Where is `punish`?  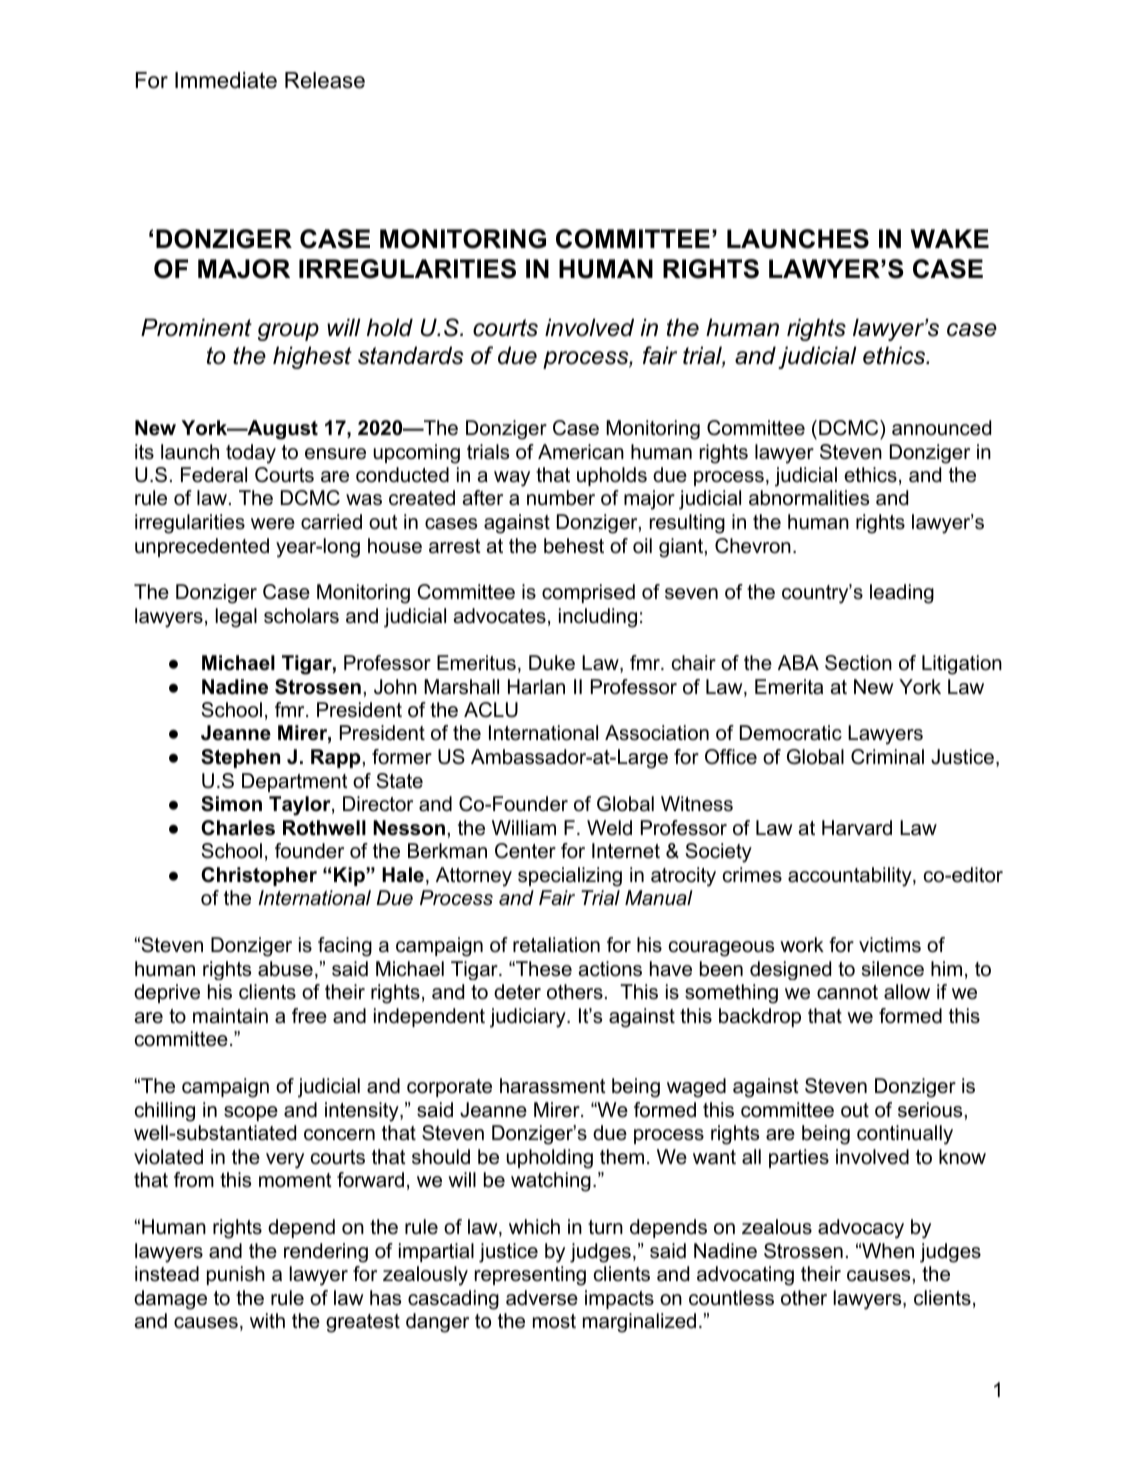
punish is located at coordinates (236, 1275).
